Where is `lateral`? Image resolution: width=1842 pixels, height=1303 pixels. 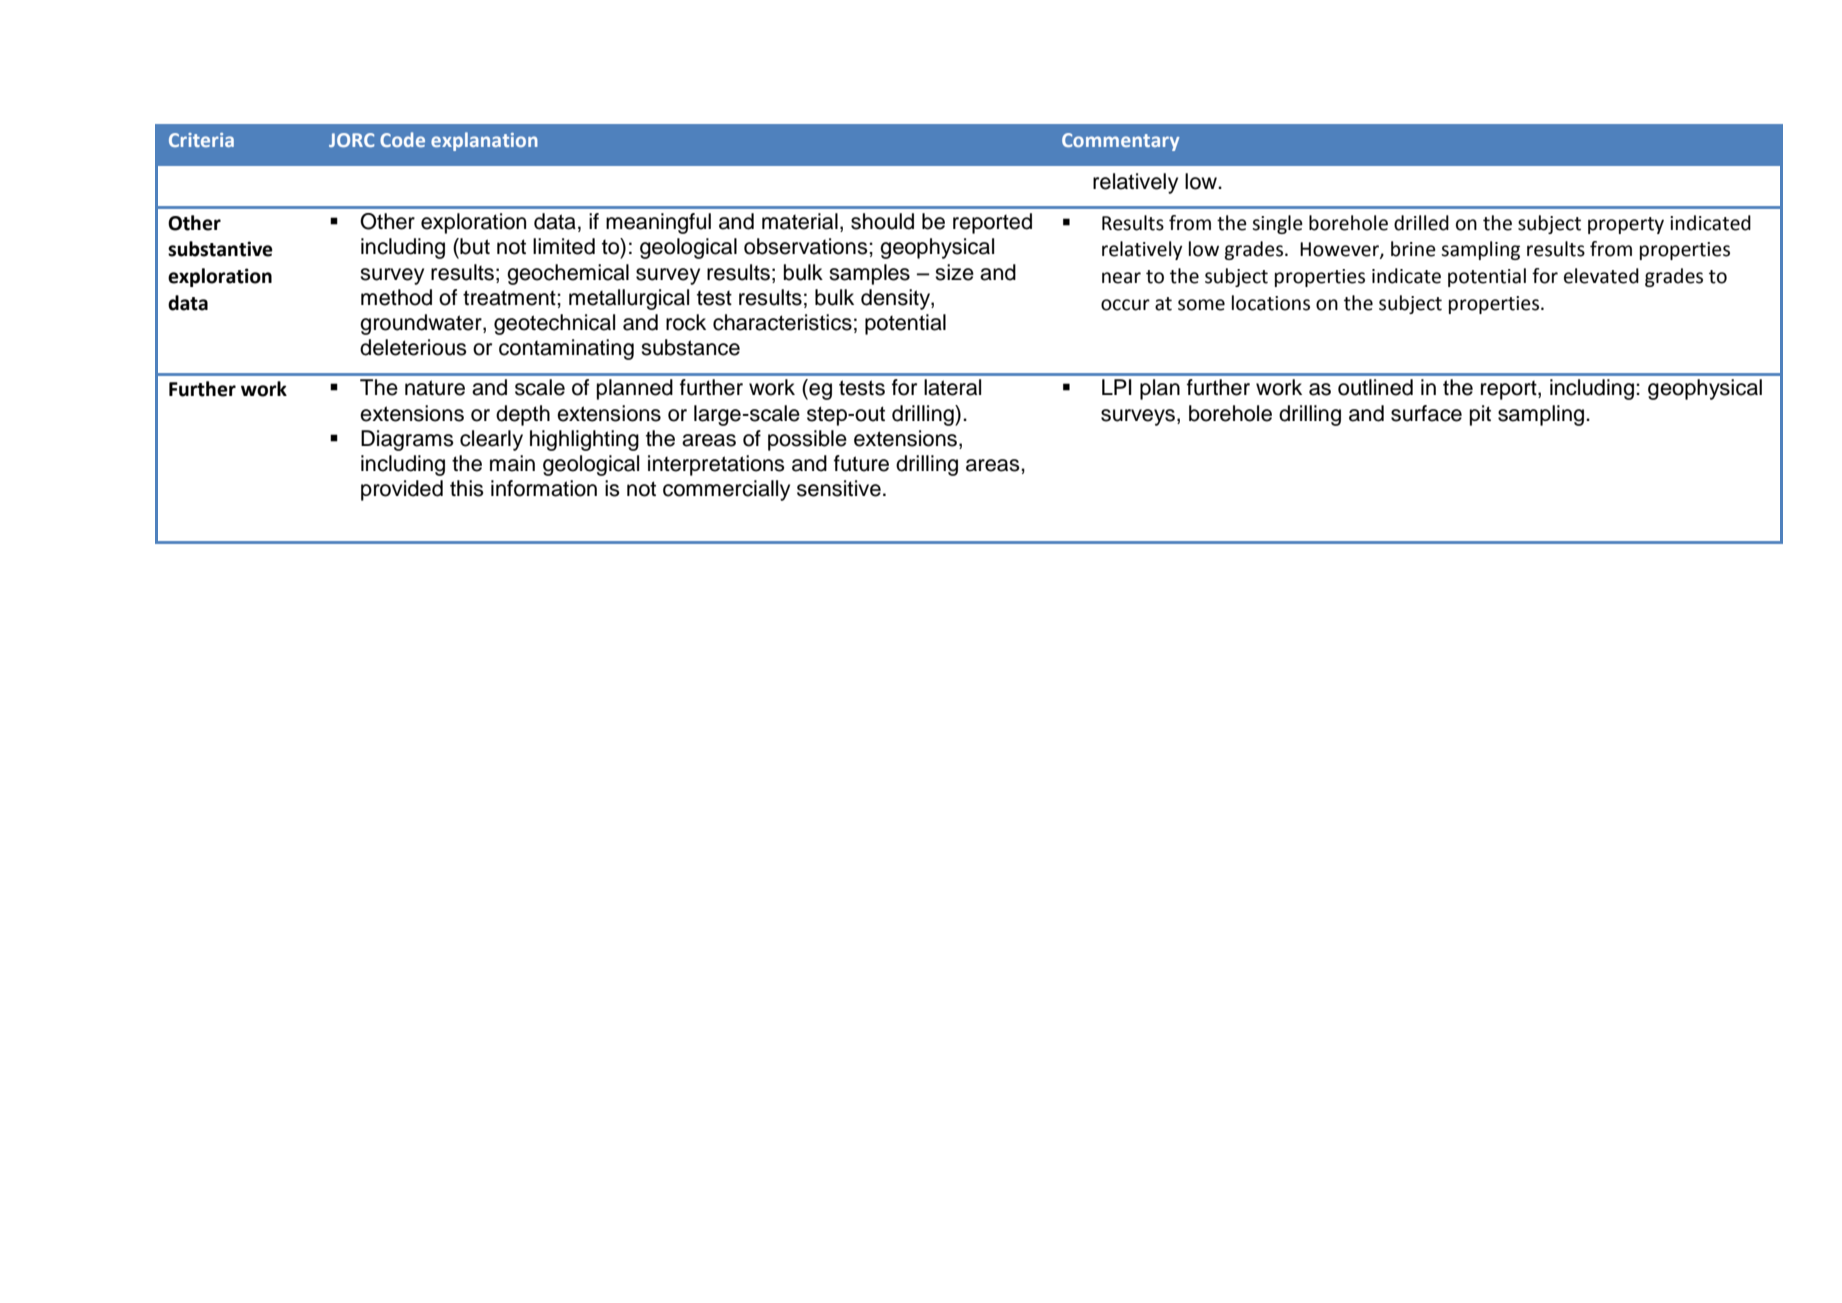 lateral is located at coordinates (952, 387).
